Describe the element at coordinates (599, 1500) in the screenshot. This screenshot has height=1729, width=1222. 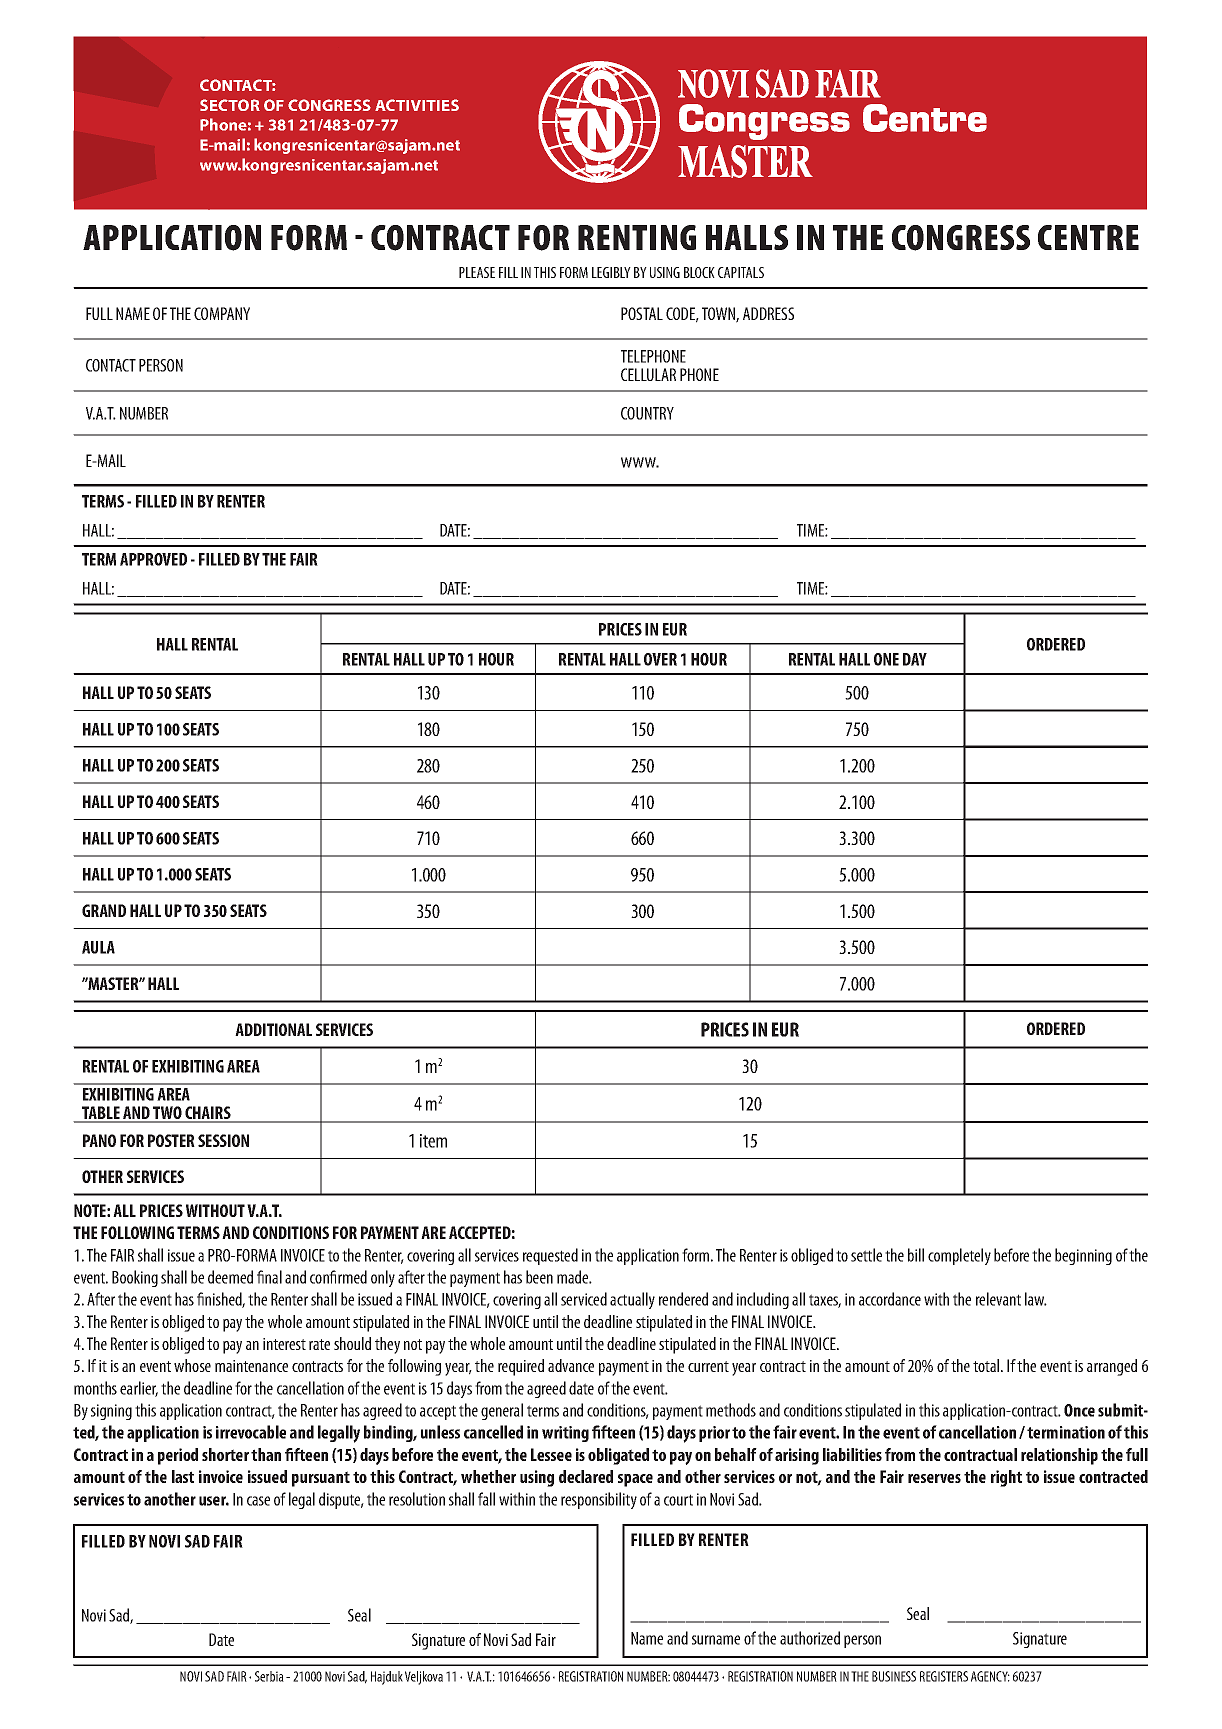
I see `responsibility` at that location.
